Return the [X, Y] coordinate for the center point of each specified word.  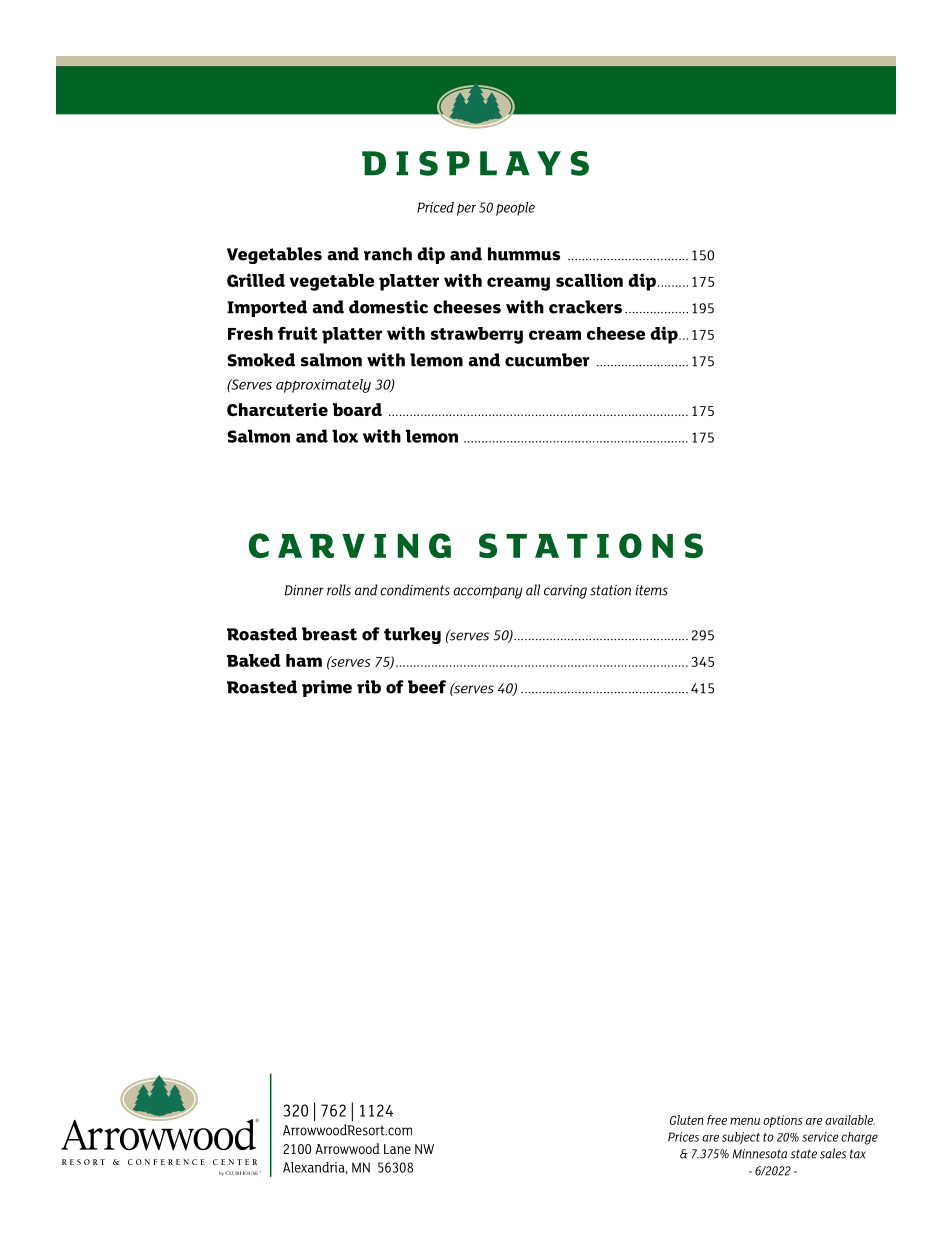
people [515, 209]
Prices [683, 1137]
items [651, 590]
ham [304, 660]
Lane [397, 1149]
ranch [388, 254]
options [783, 1121]
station [610, 590]
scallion [589, 280]
